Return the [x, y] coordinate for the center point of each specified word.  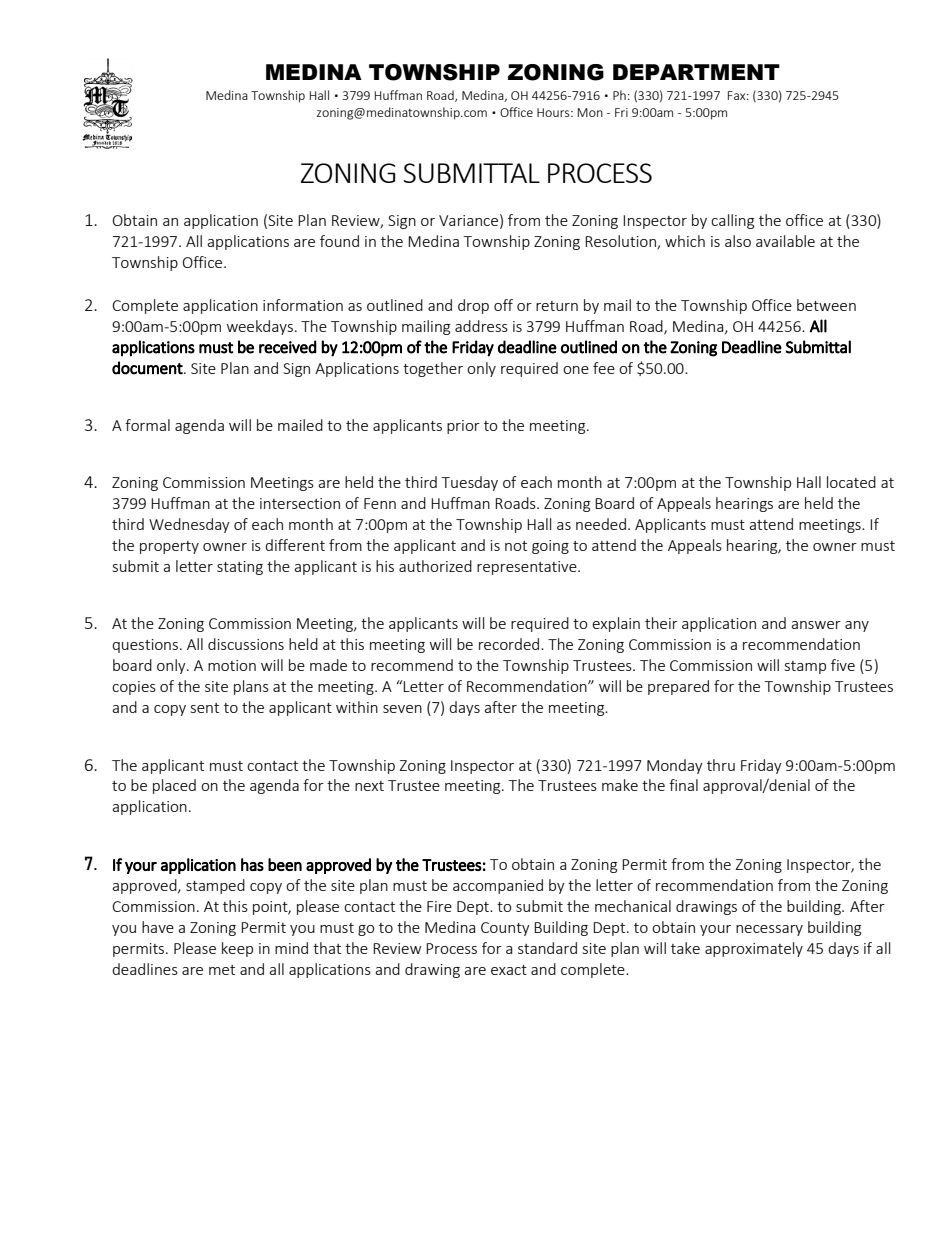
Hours [554, 112]
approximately [754, 949]
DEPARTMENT [696, 72]
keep [237, 949]
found [339, 241]
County [505, 929]
